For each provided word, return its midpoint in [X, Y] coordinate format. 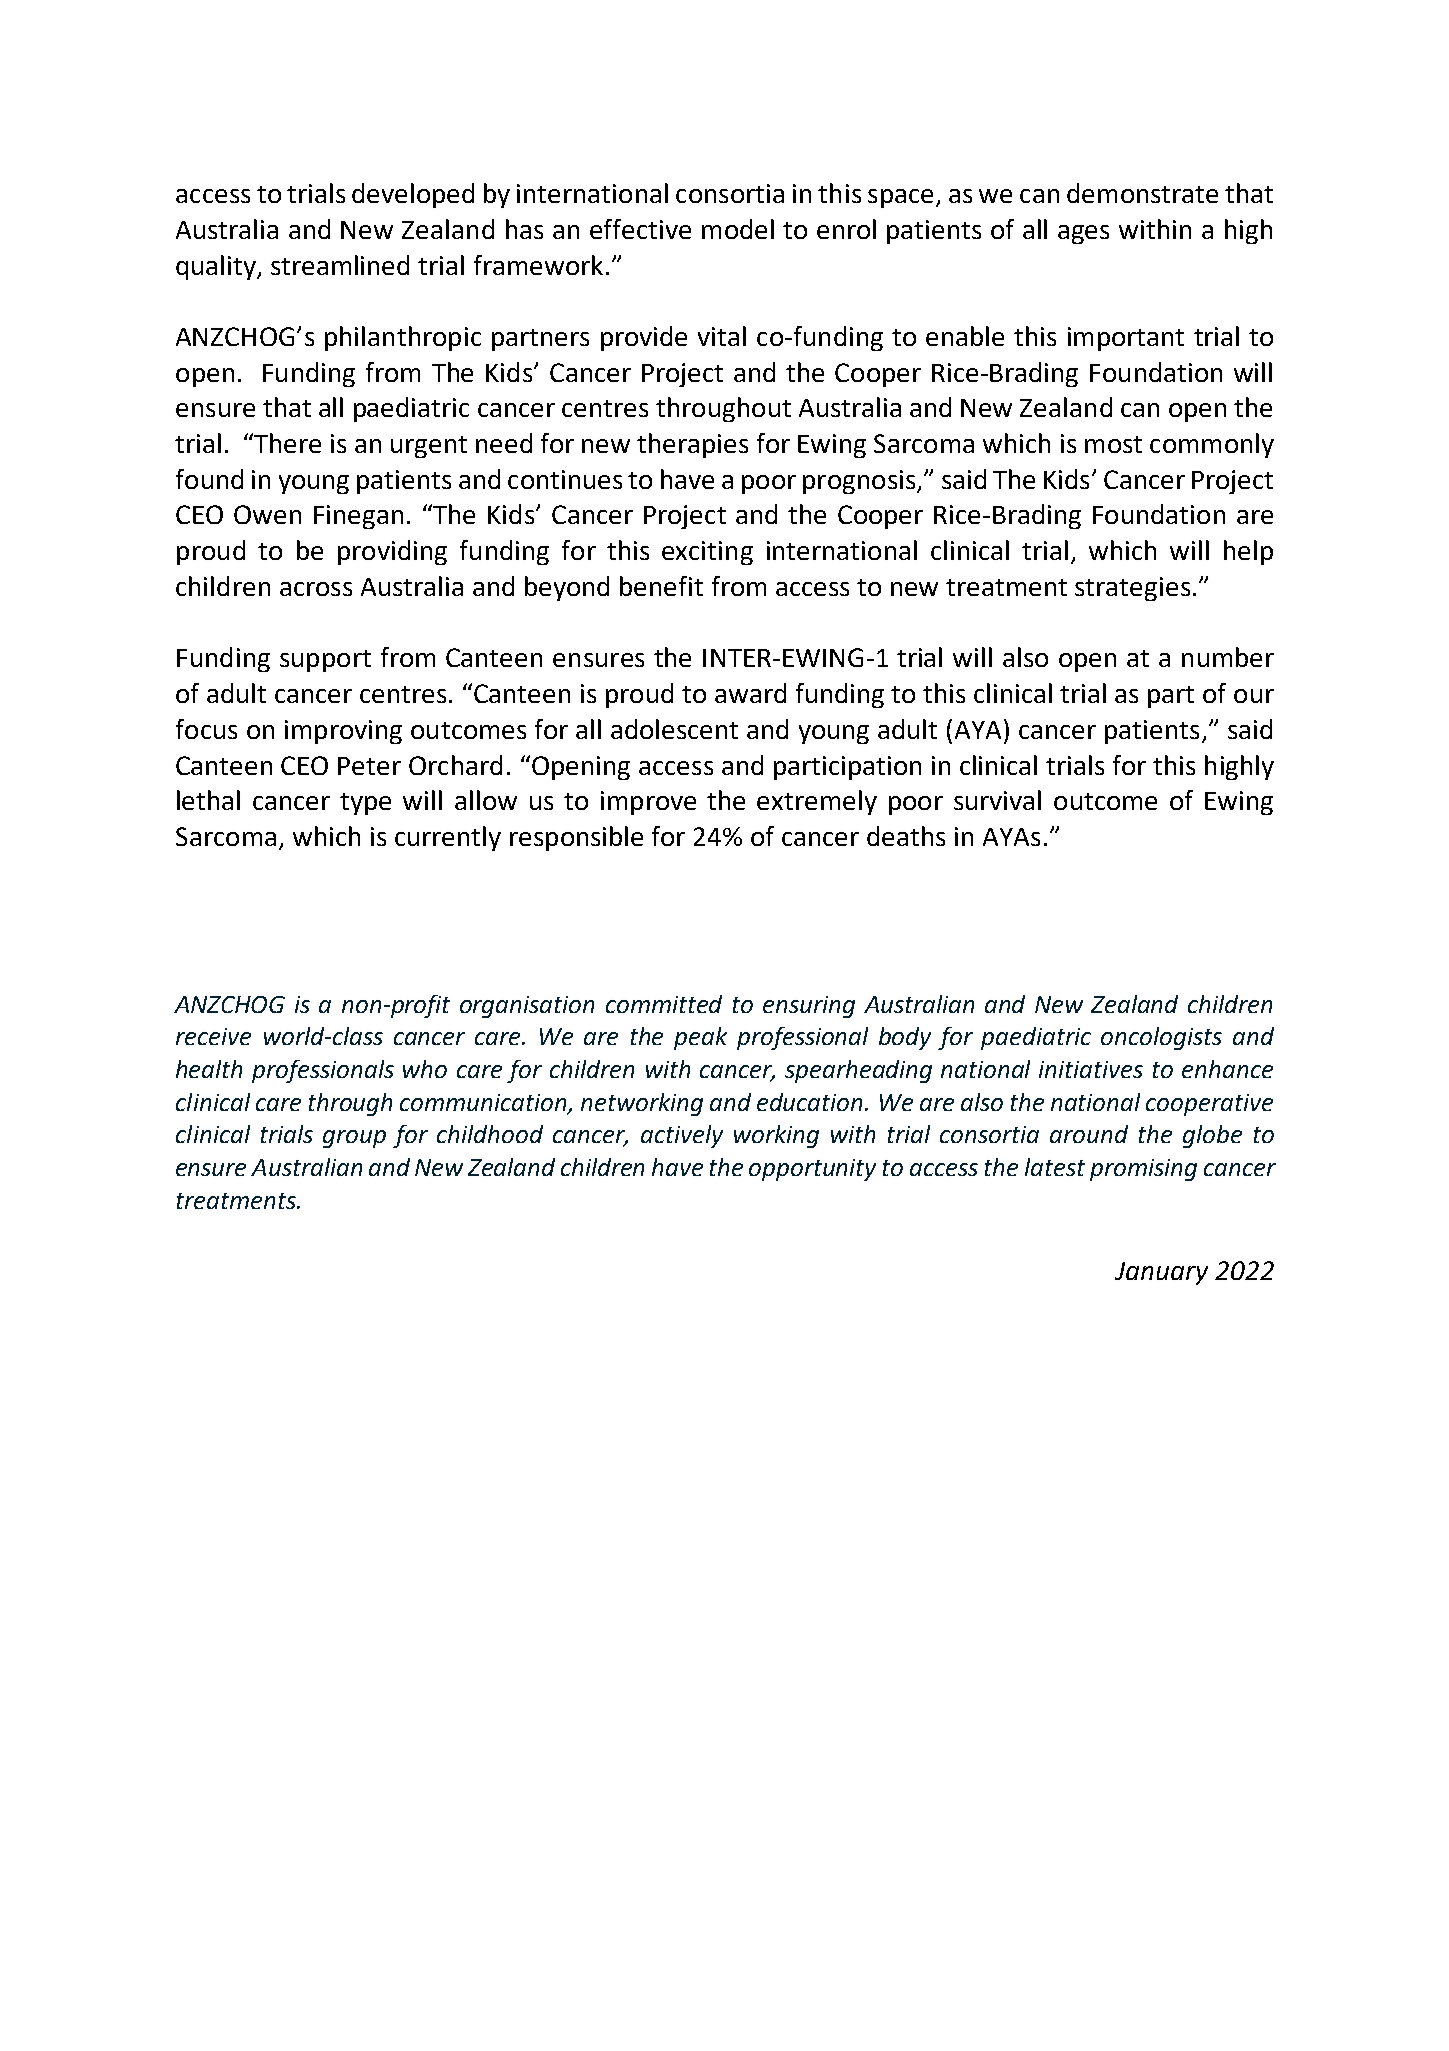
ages [1083, 234]
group [354, 1139]
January [1161, 1273]
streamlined [340, 265]
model [738, 229]
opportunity [812, 1170]
